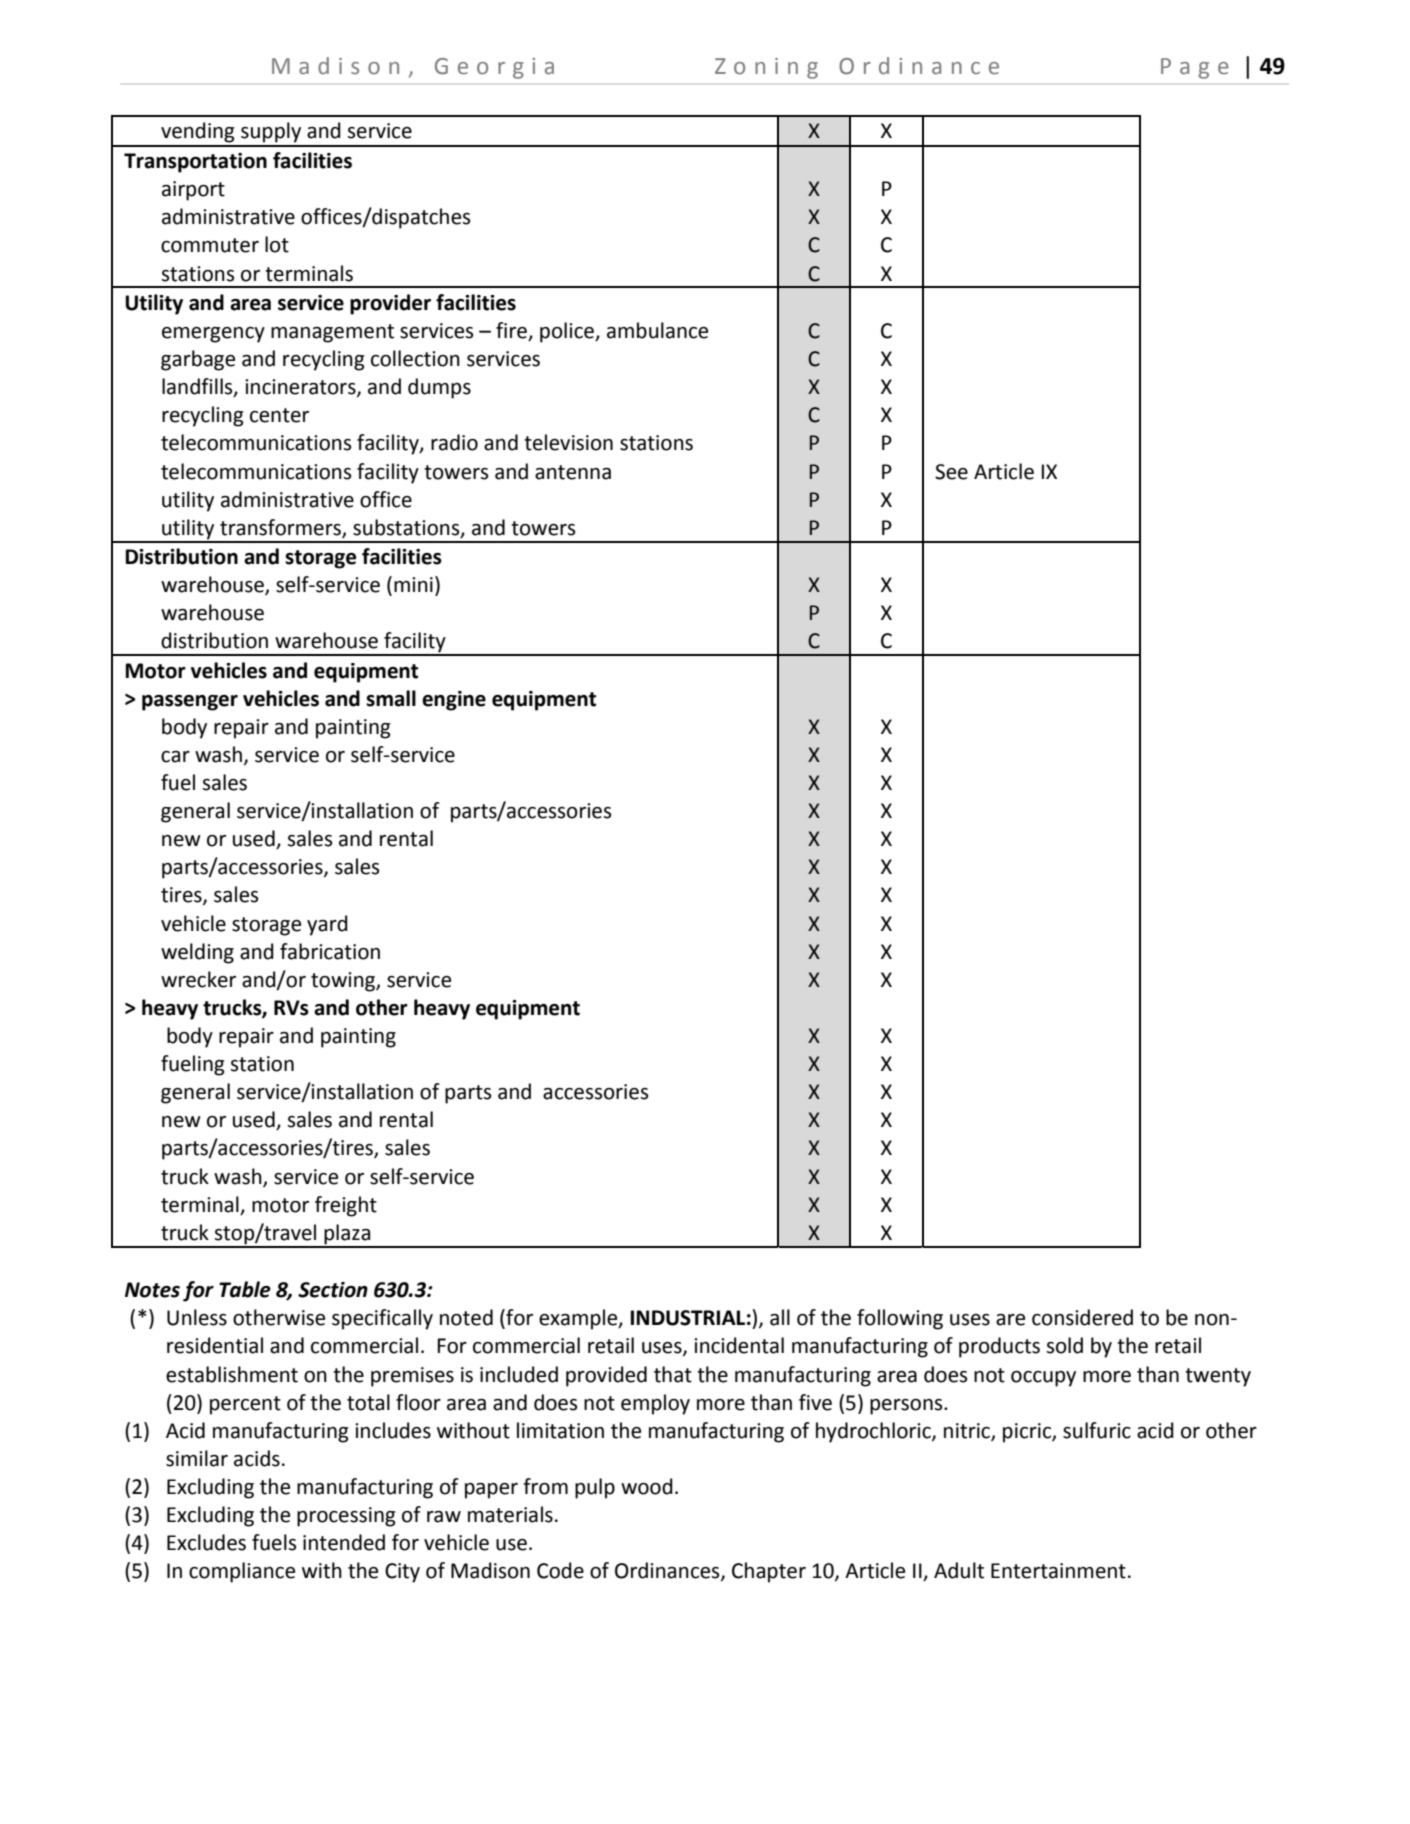 The image size is (1410, 1824). Describe the element at coordinates (195, 163) in the screenshot. I see `Transportation` at that location.
